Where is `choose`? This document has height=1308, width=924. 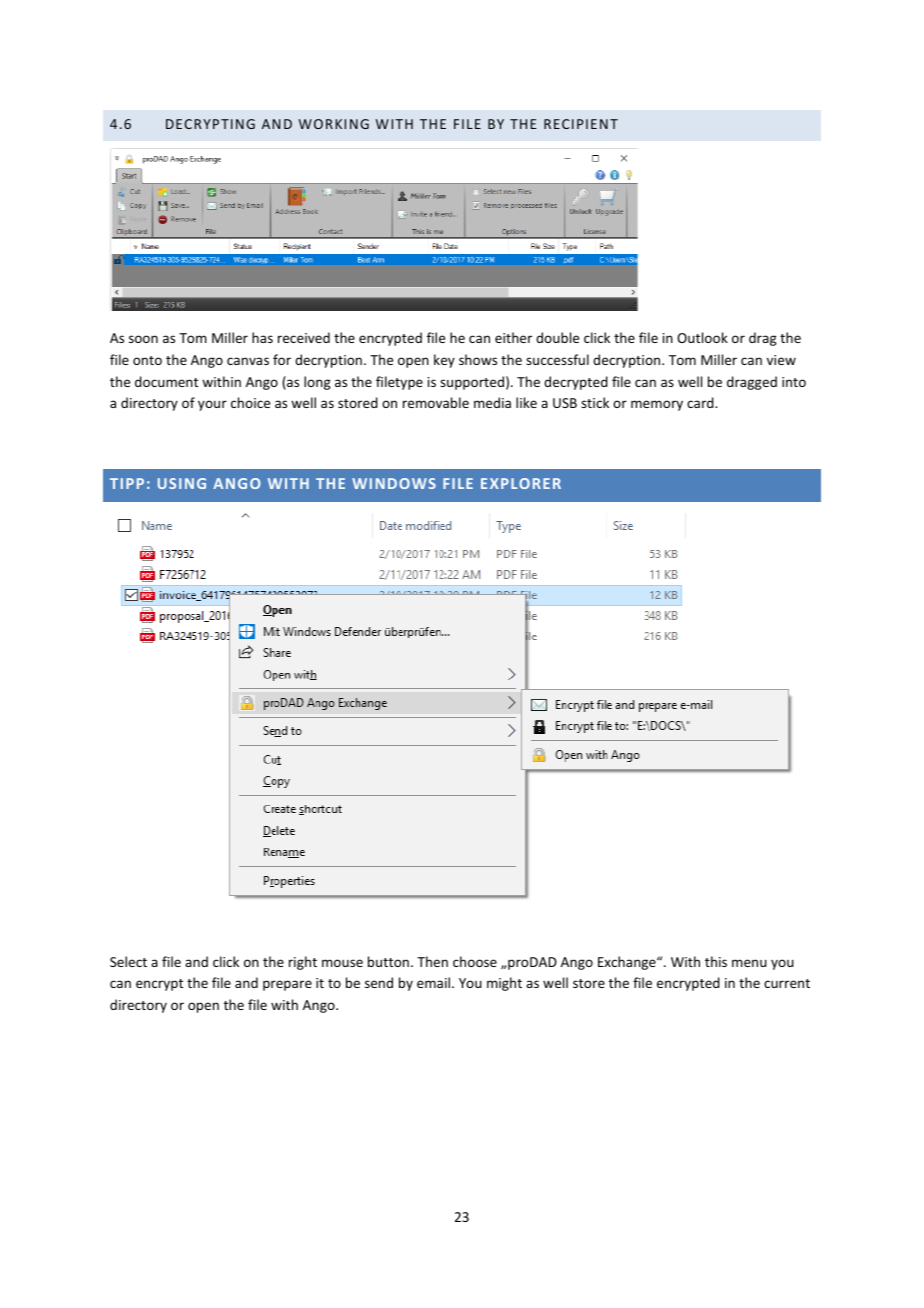
choose is located at coordinates (475, 961).
